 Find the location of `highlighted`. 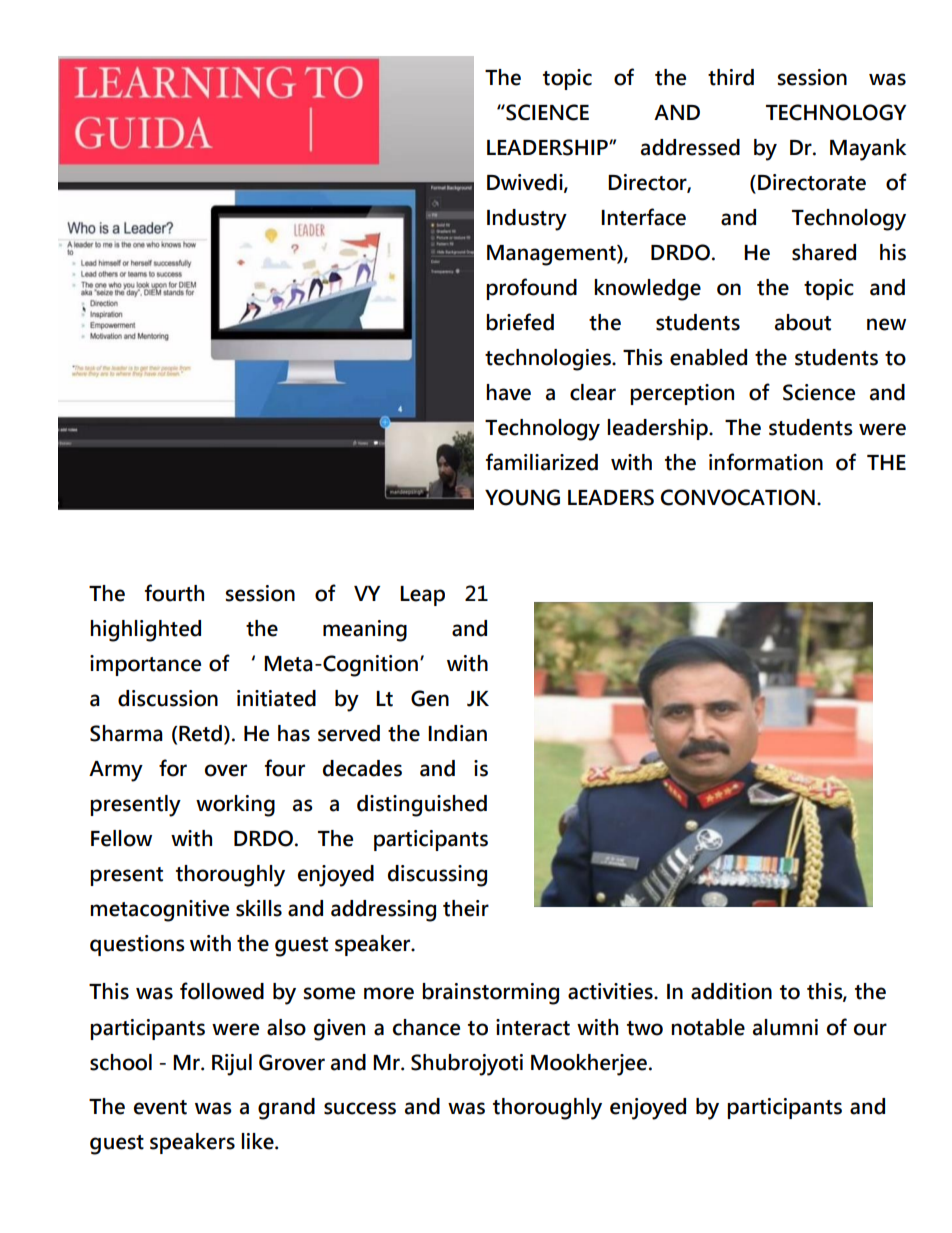

highlighted is located at coordinates (145, 631).
